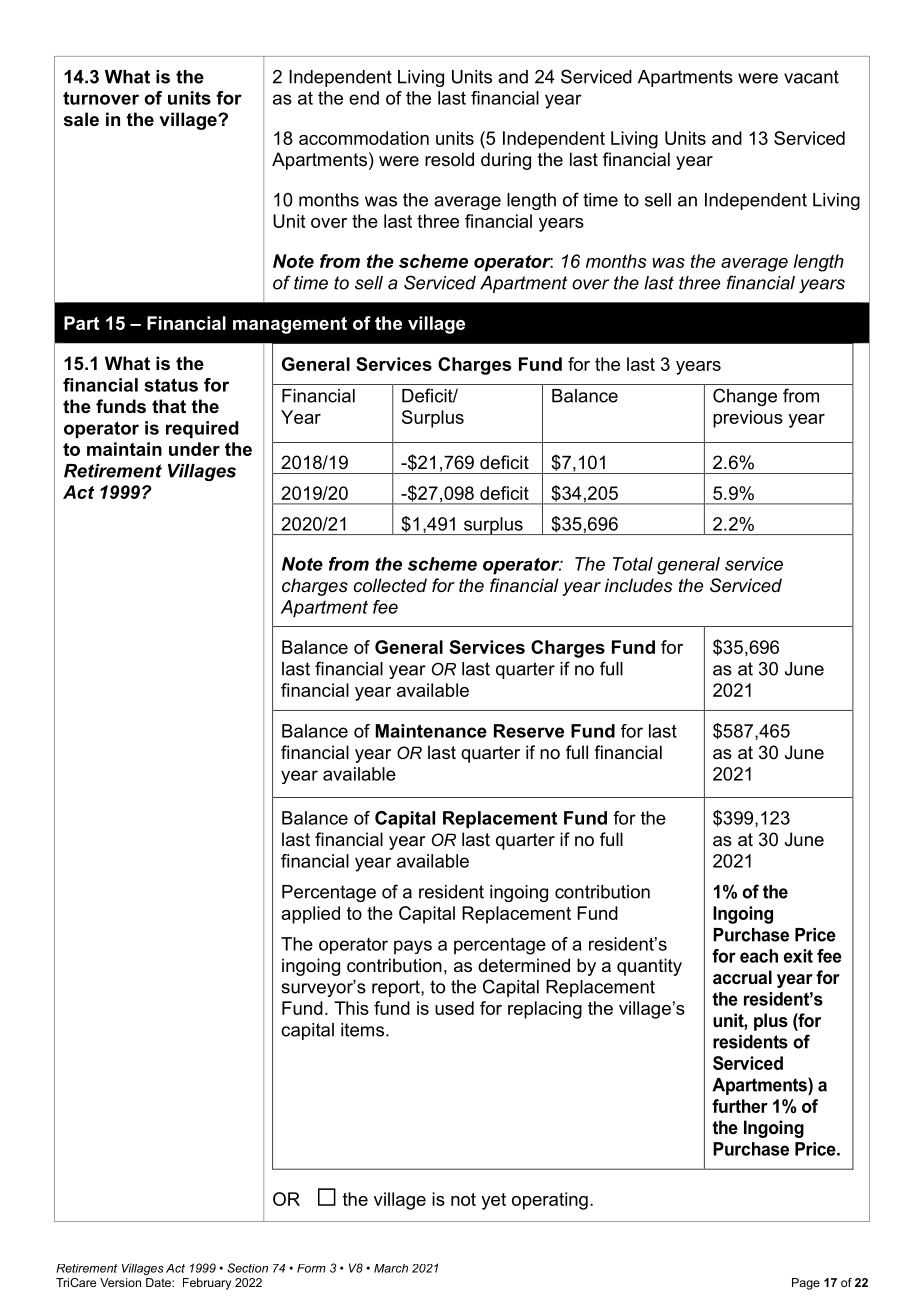 Image resolution: width=924 pixels, height=1308 pixels. I want to click on that, so click(169, 406).
